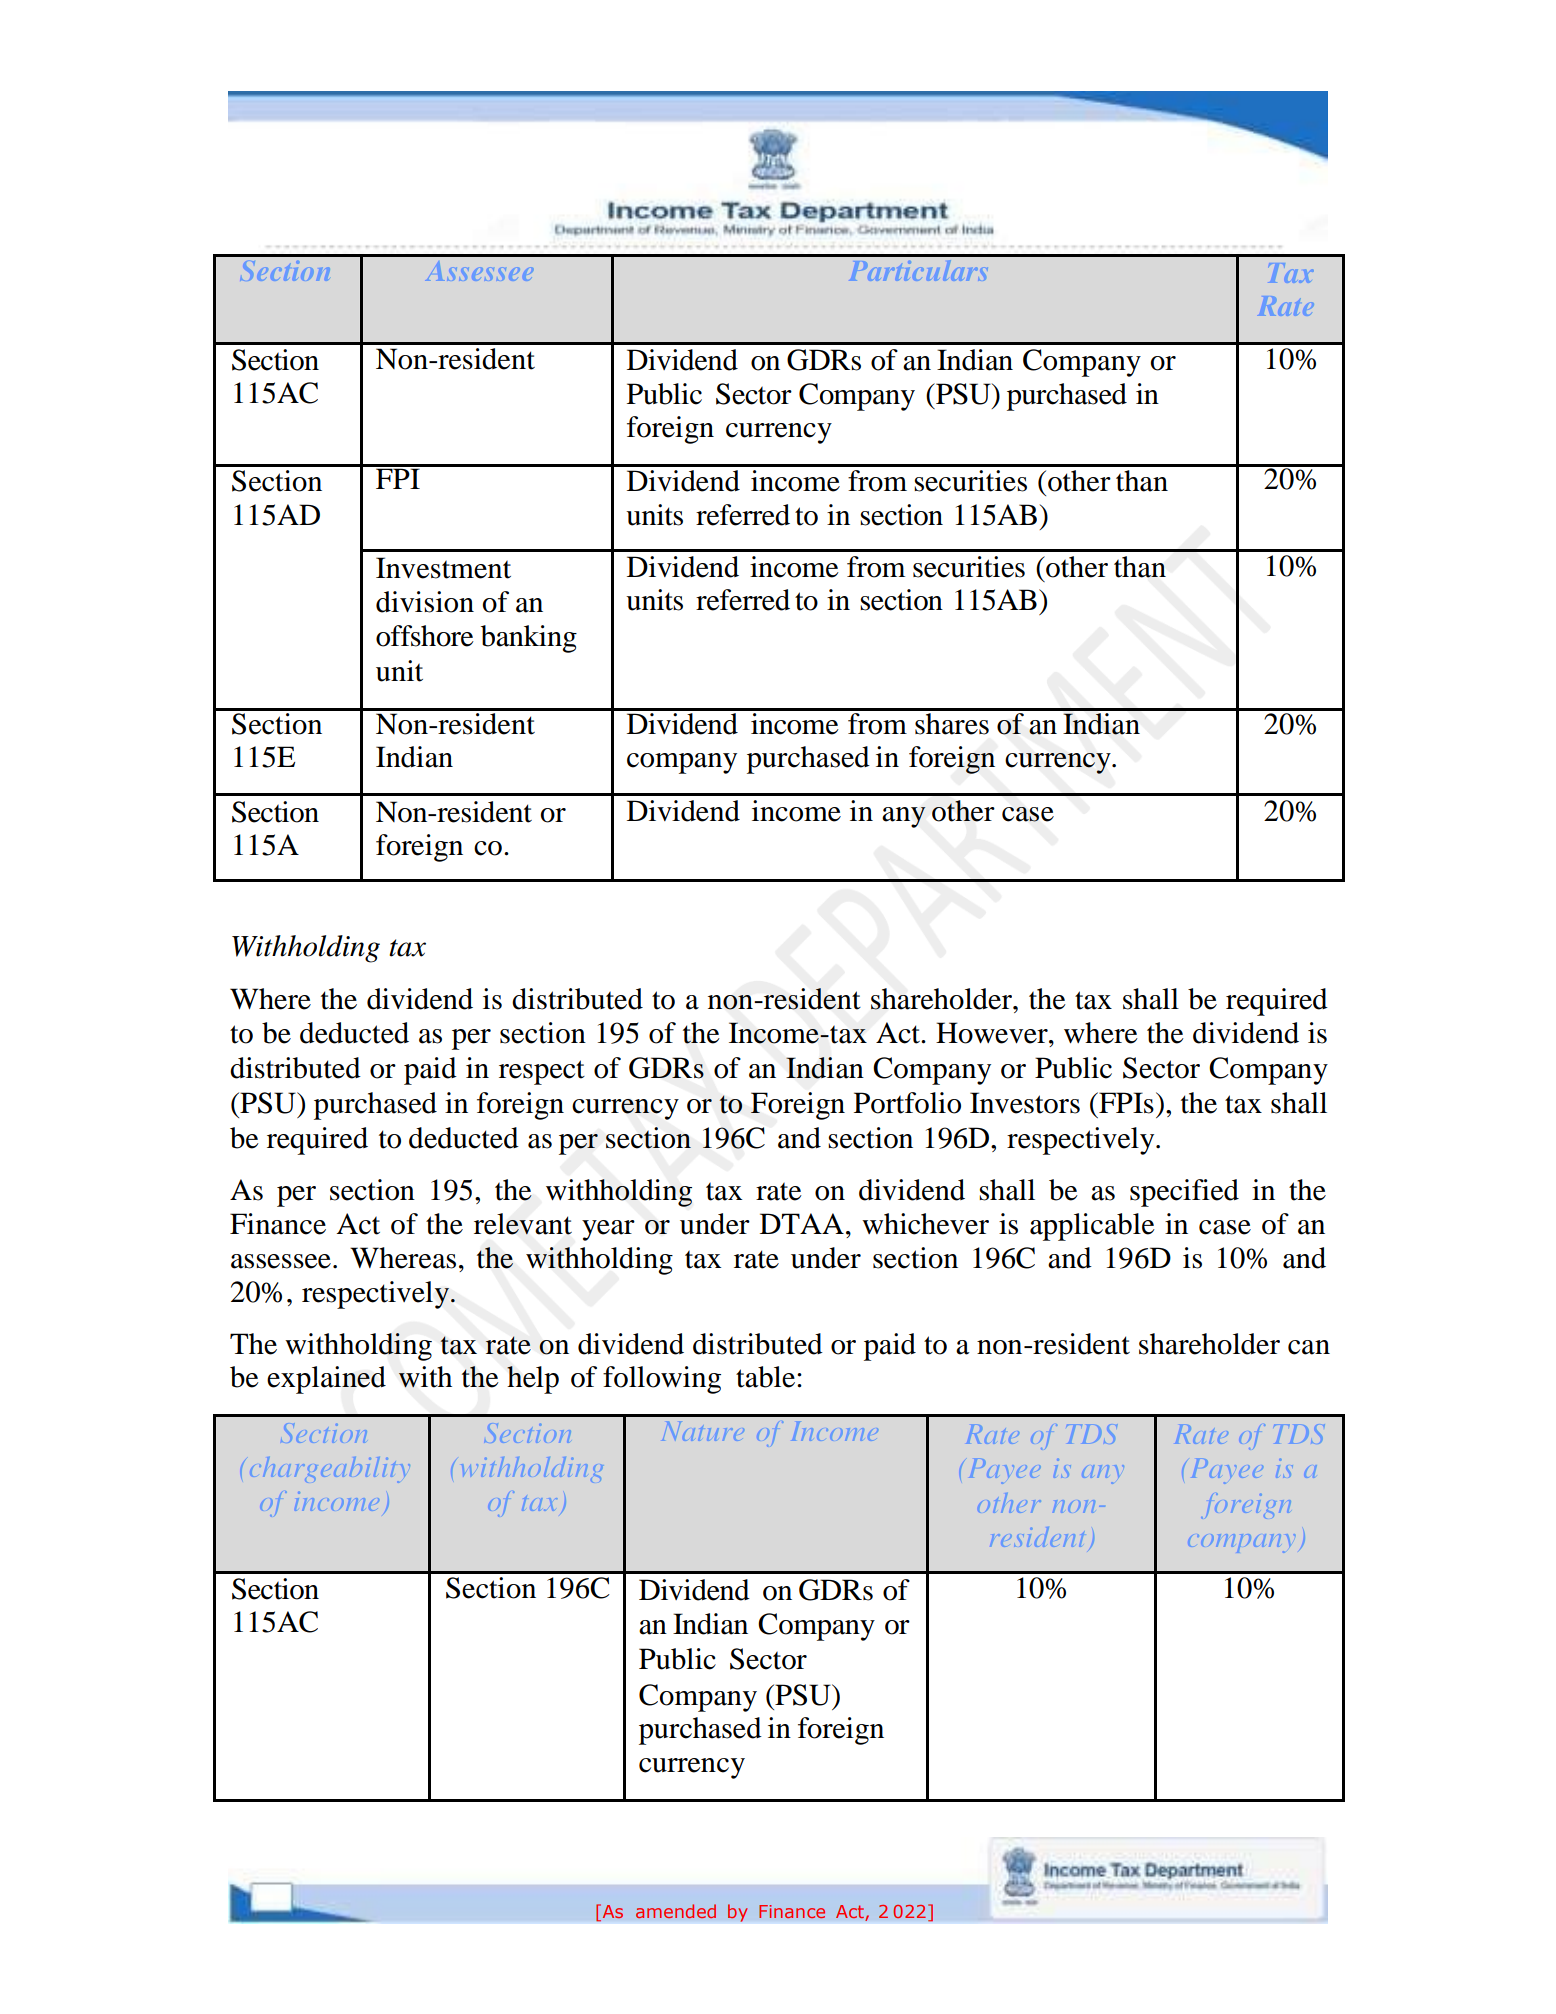 Image resolution: width=1556 pixels, height=2014 pixels. What do you see at coordinates (1309, 1347) in the page?
I see `can` at bounding box center [1309, 1347].
